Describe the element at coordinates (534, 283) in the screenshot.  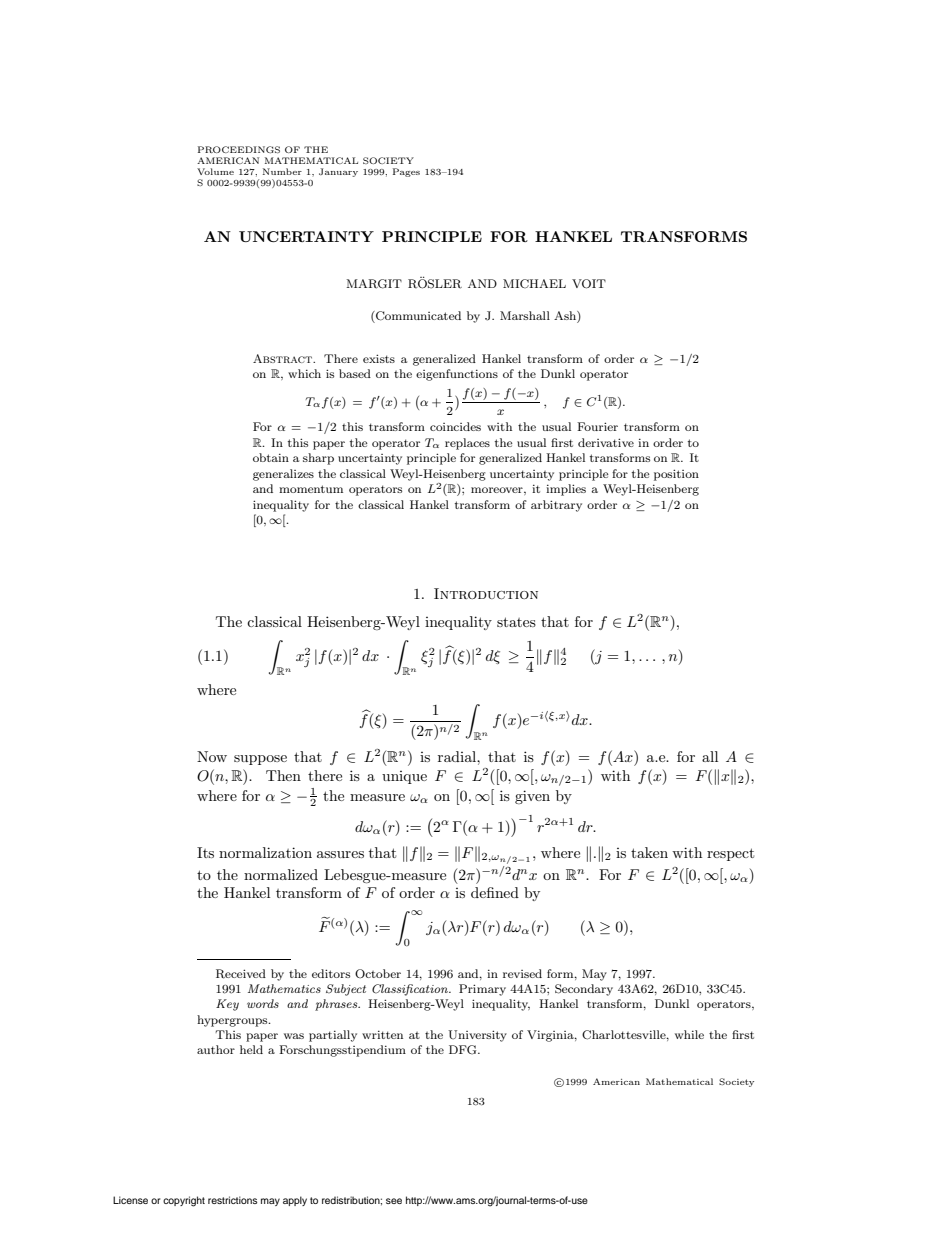
I see `MICHAEL` at that location.
